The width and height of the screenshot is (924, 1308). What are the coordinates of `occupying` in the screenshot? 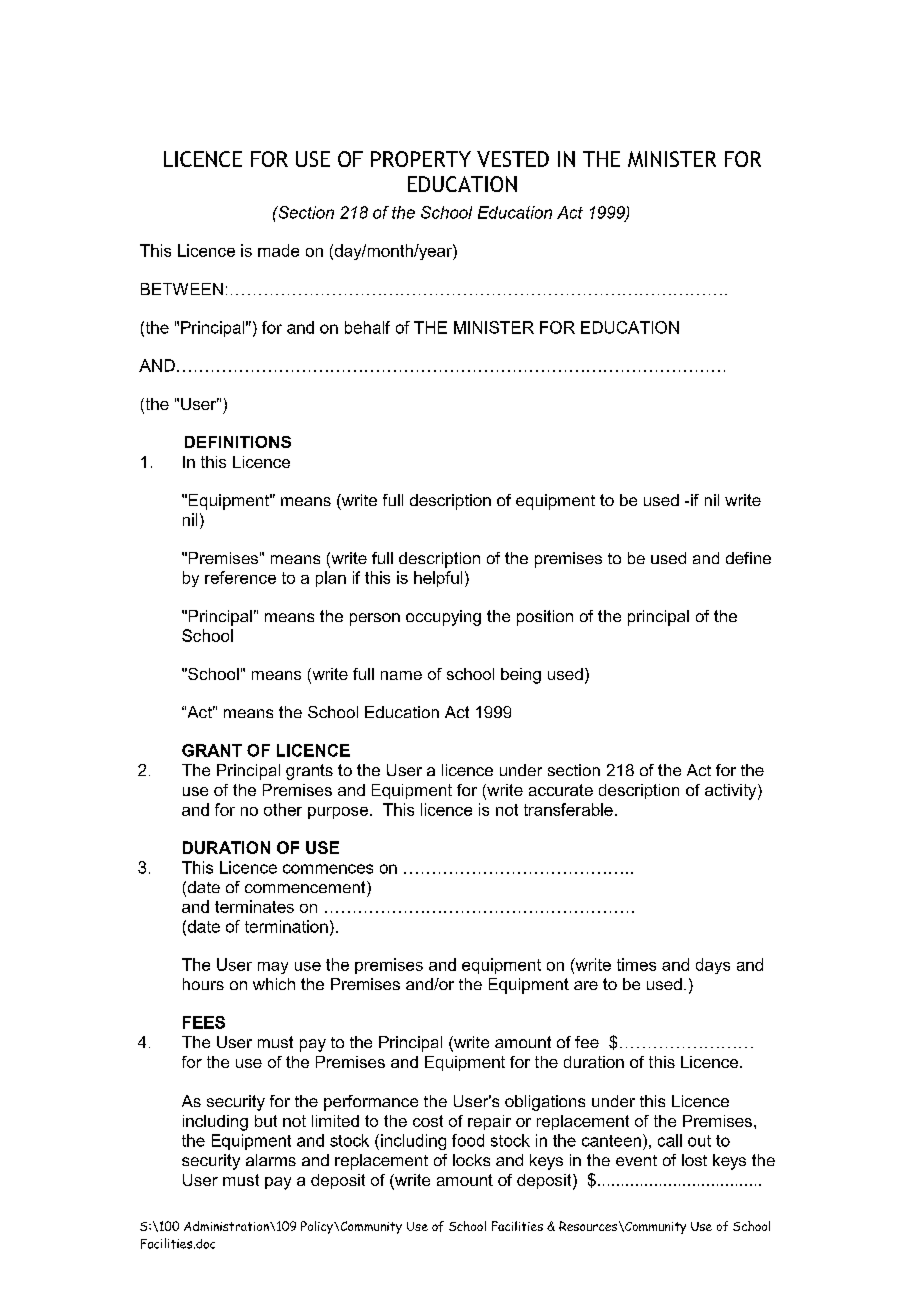 It's located at (443, 618).
